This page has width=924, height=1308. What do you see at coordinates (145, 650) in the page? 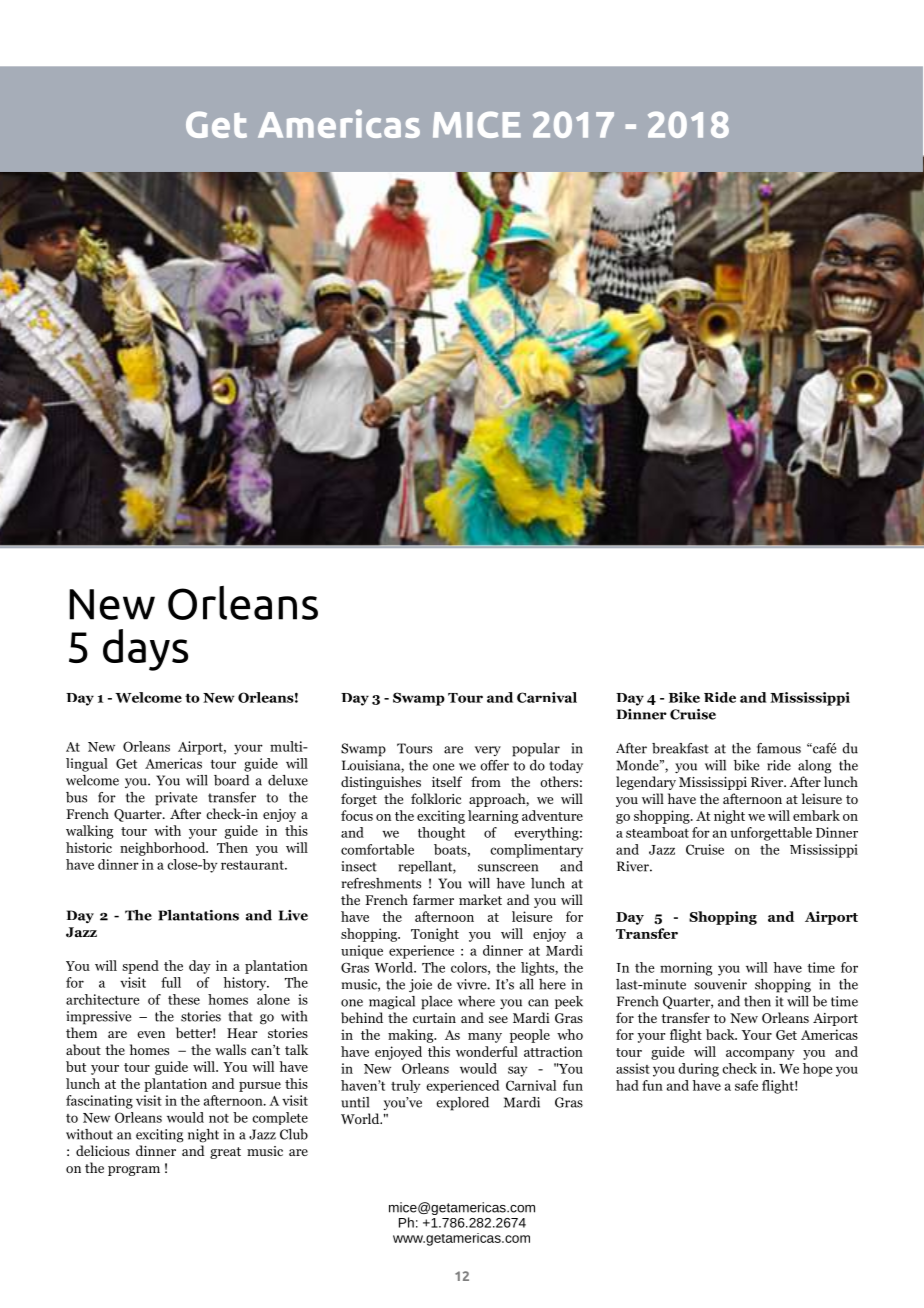
I see `days` at bounding box center [145, 650].
